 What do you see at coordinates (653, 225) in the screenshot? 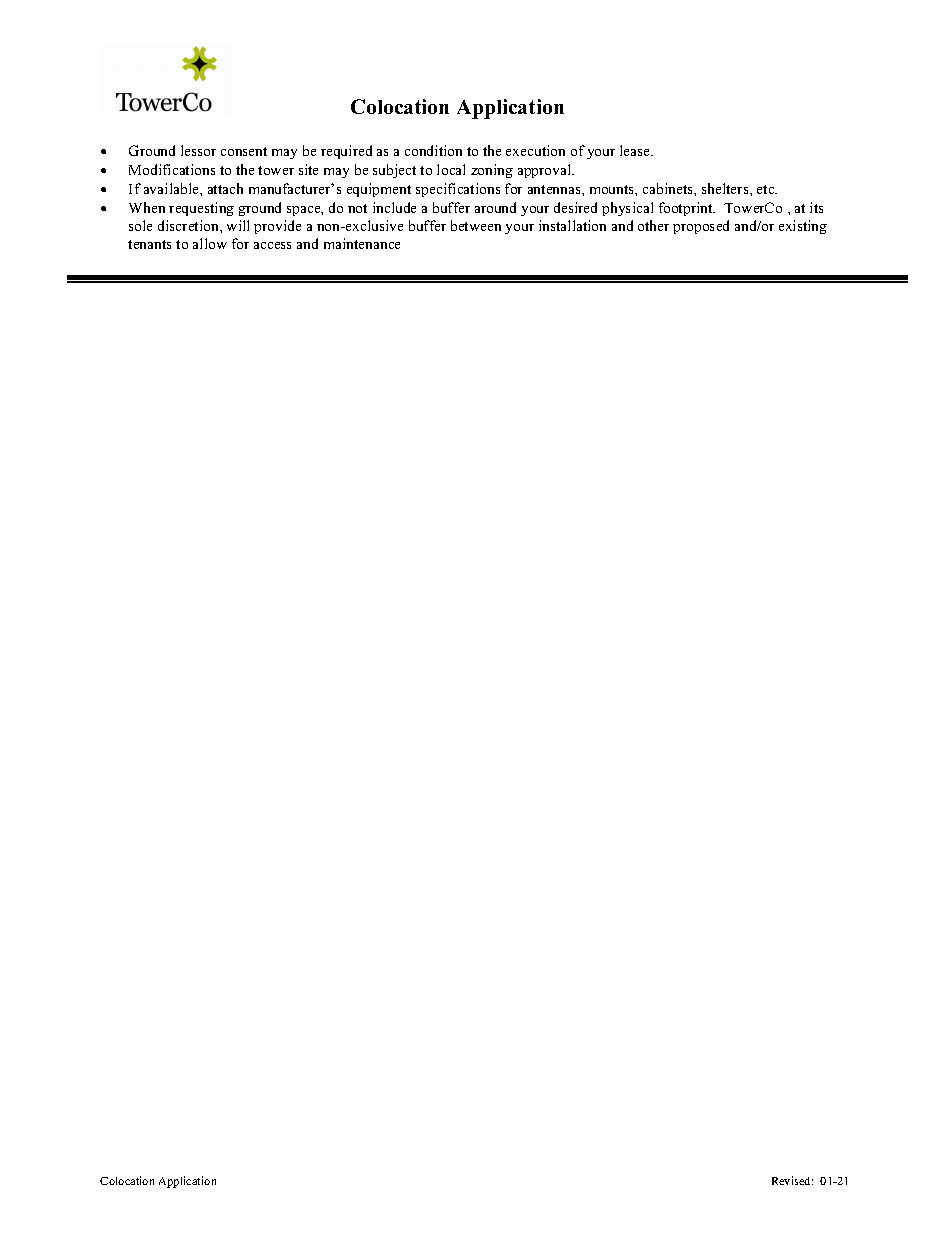
I see `other` at bounding box center [653, 225].
